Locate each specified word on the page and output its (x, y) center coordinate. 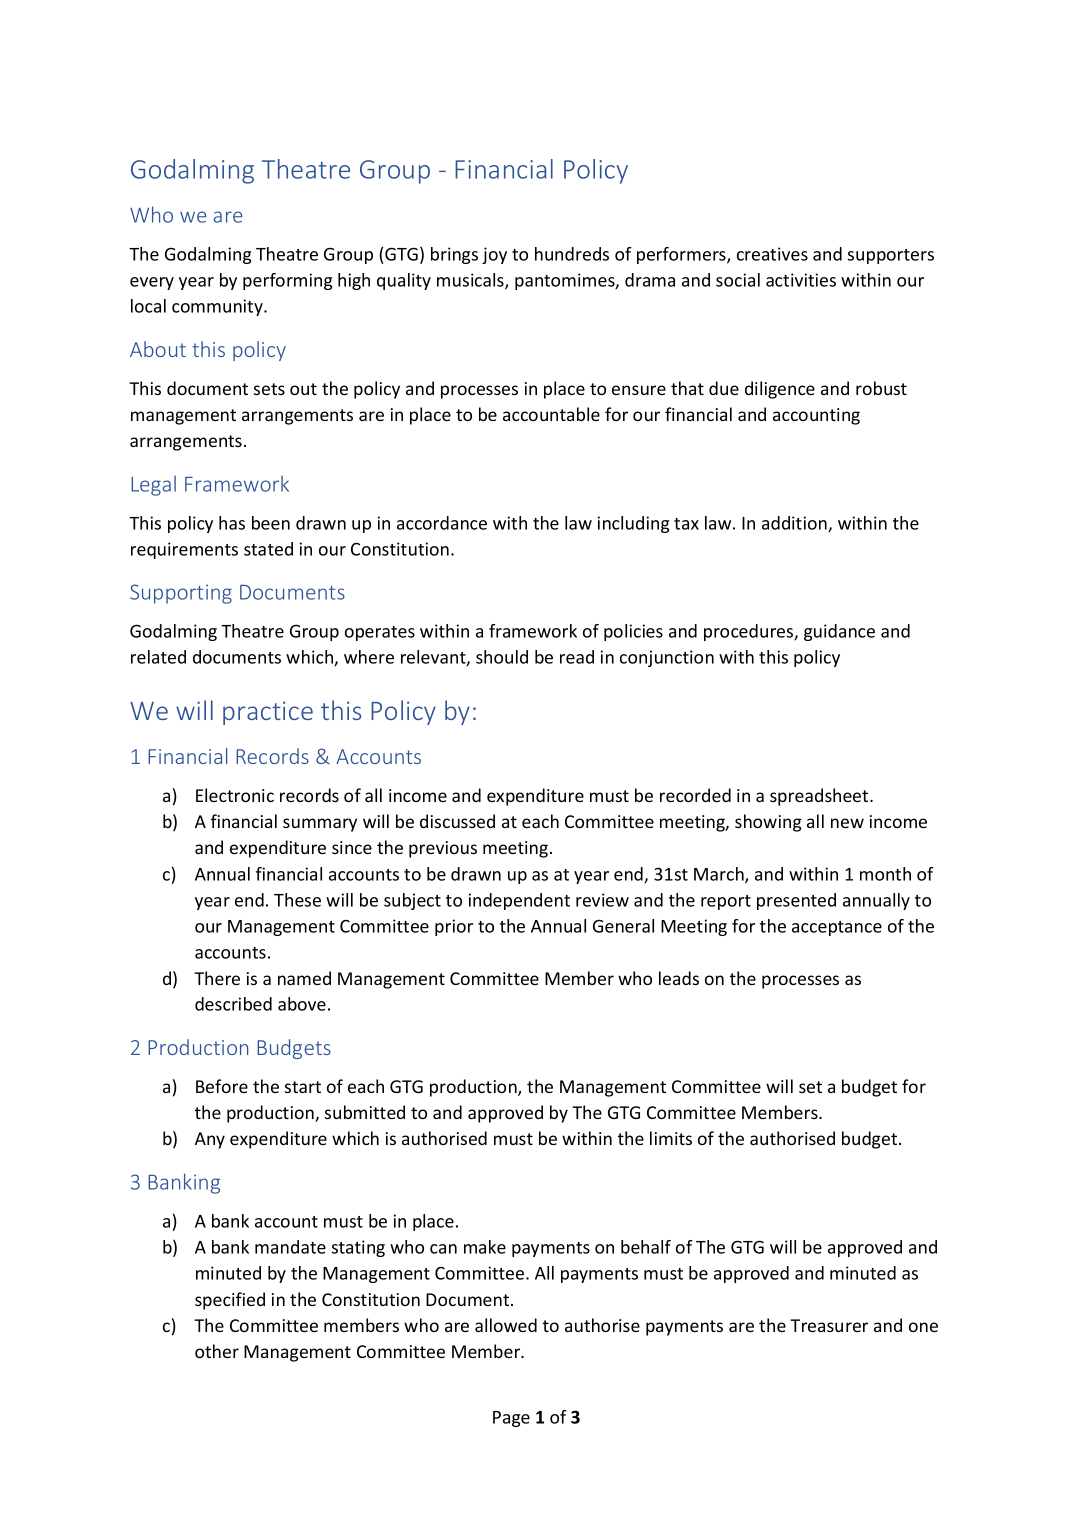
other (217, 1351)
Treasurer (829, 1325)
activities (801, 280)
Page (511, 1419)
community (218, 307)
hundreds (572, 254)
